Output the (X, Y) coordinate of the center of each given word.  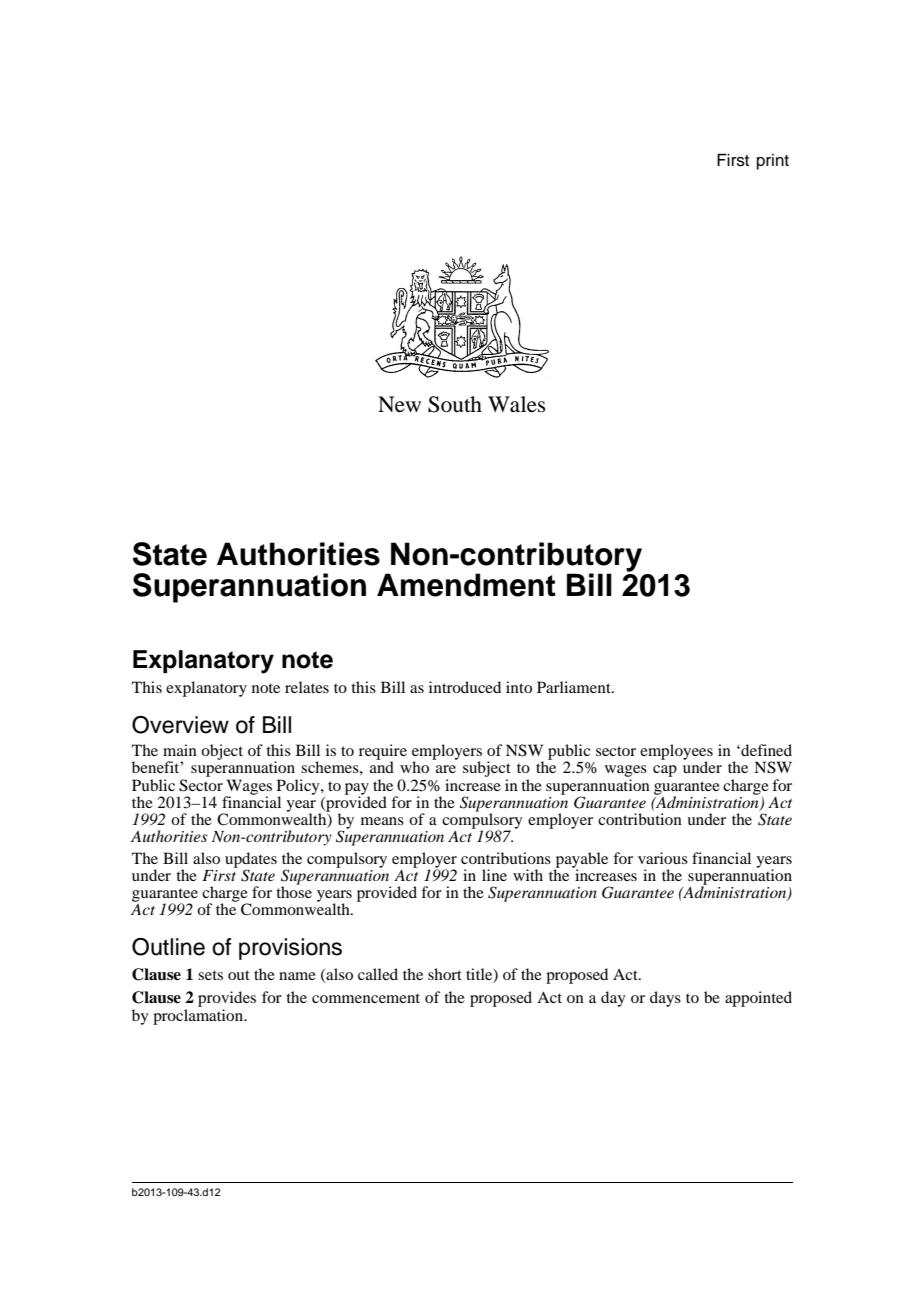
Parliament (575, 687)
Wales (517, 404)
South (455, 404)
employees (676, 753)
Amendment (466, 585)
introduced (465, 687)
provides (227, 1000)
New (399, 404)
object (222, 752)
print (773, 162)
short (445, 974)
